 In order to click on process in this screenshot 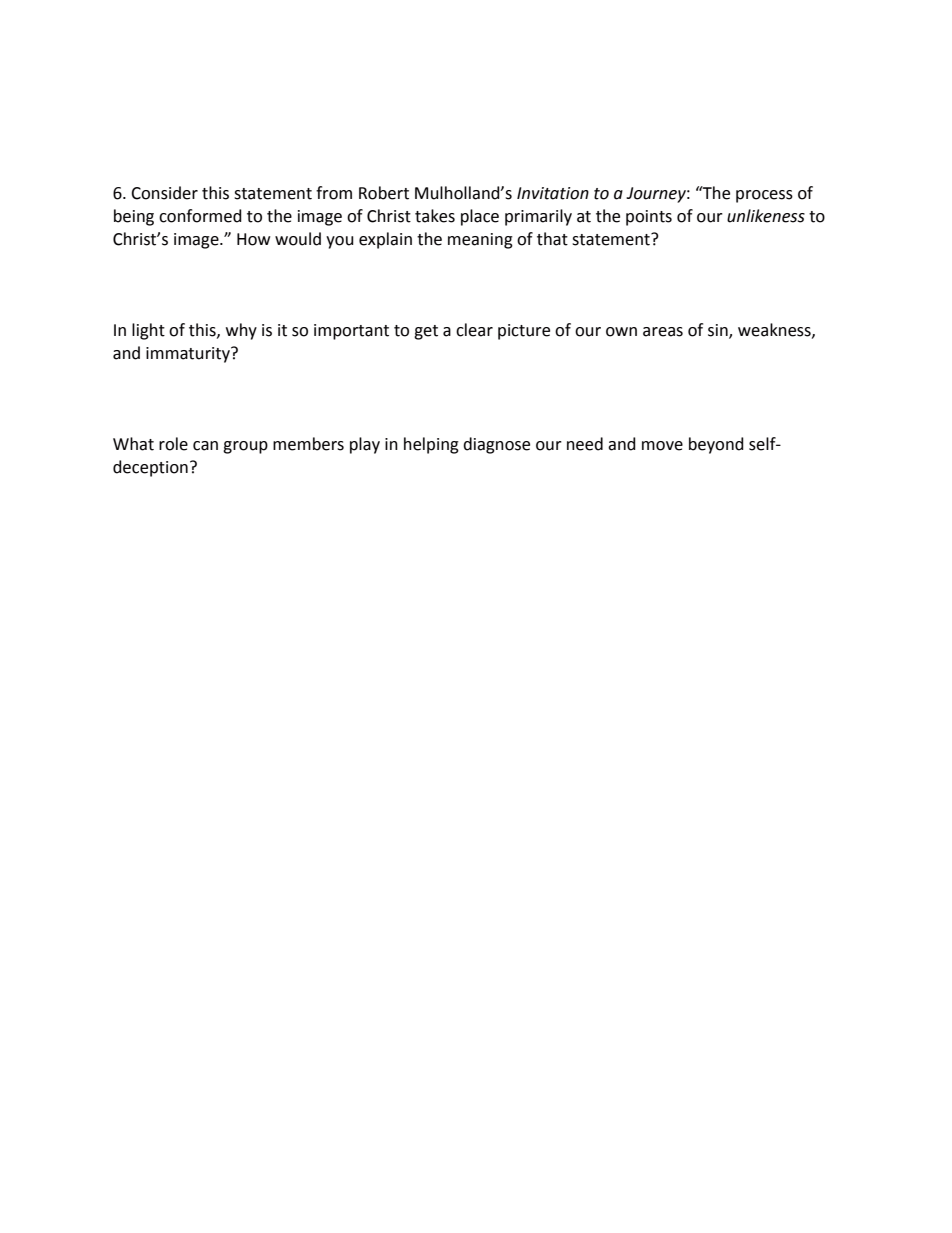, I will do `click(764, 196)`.
